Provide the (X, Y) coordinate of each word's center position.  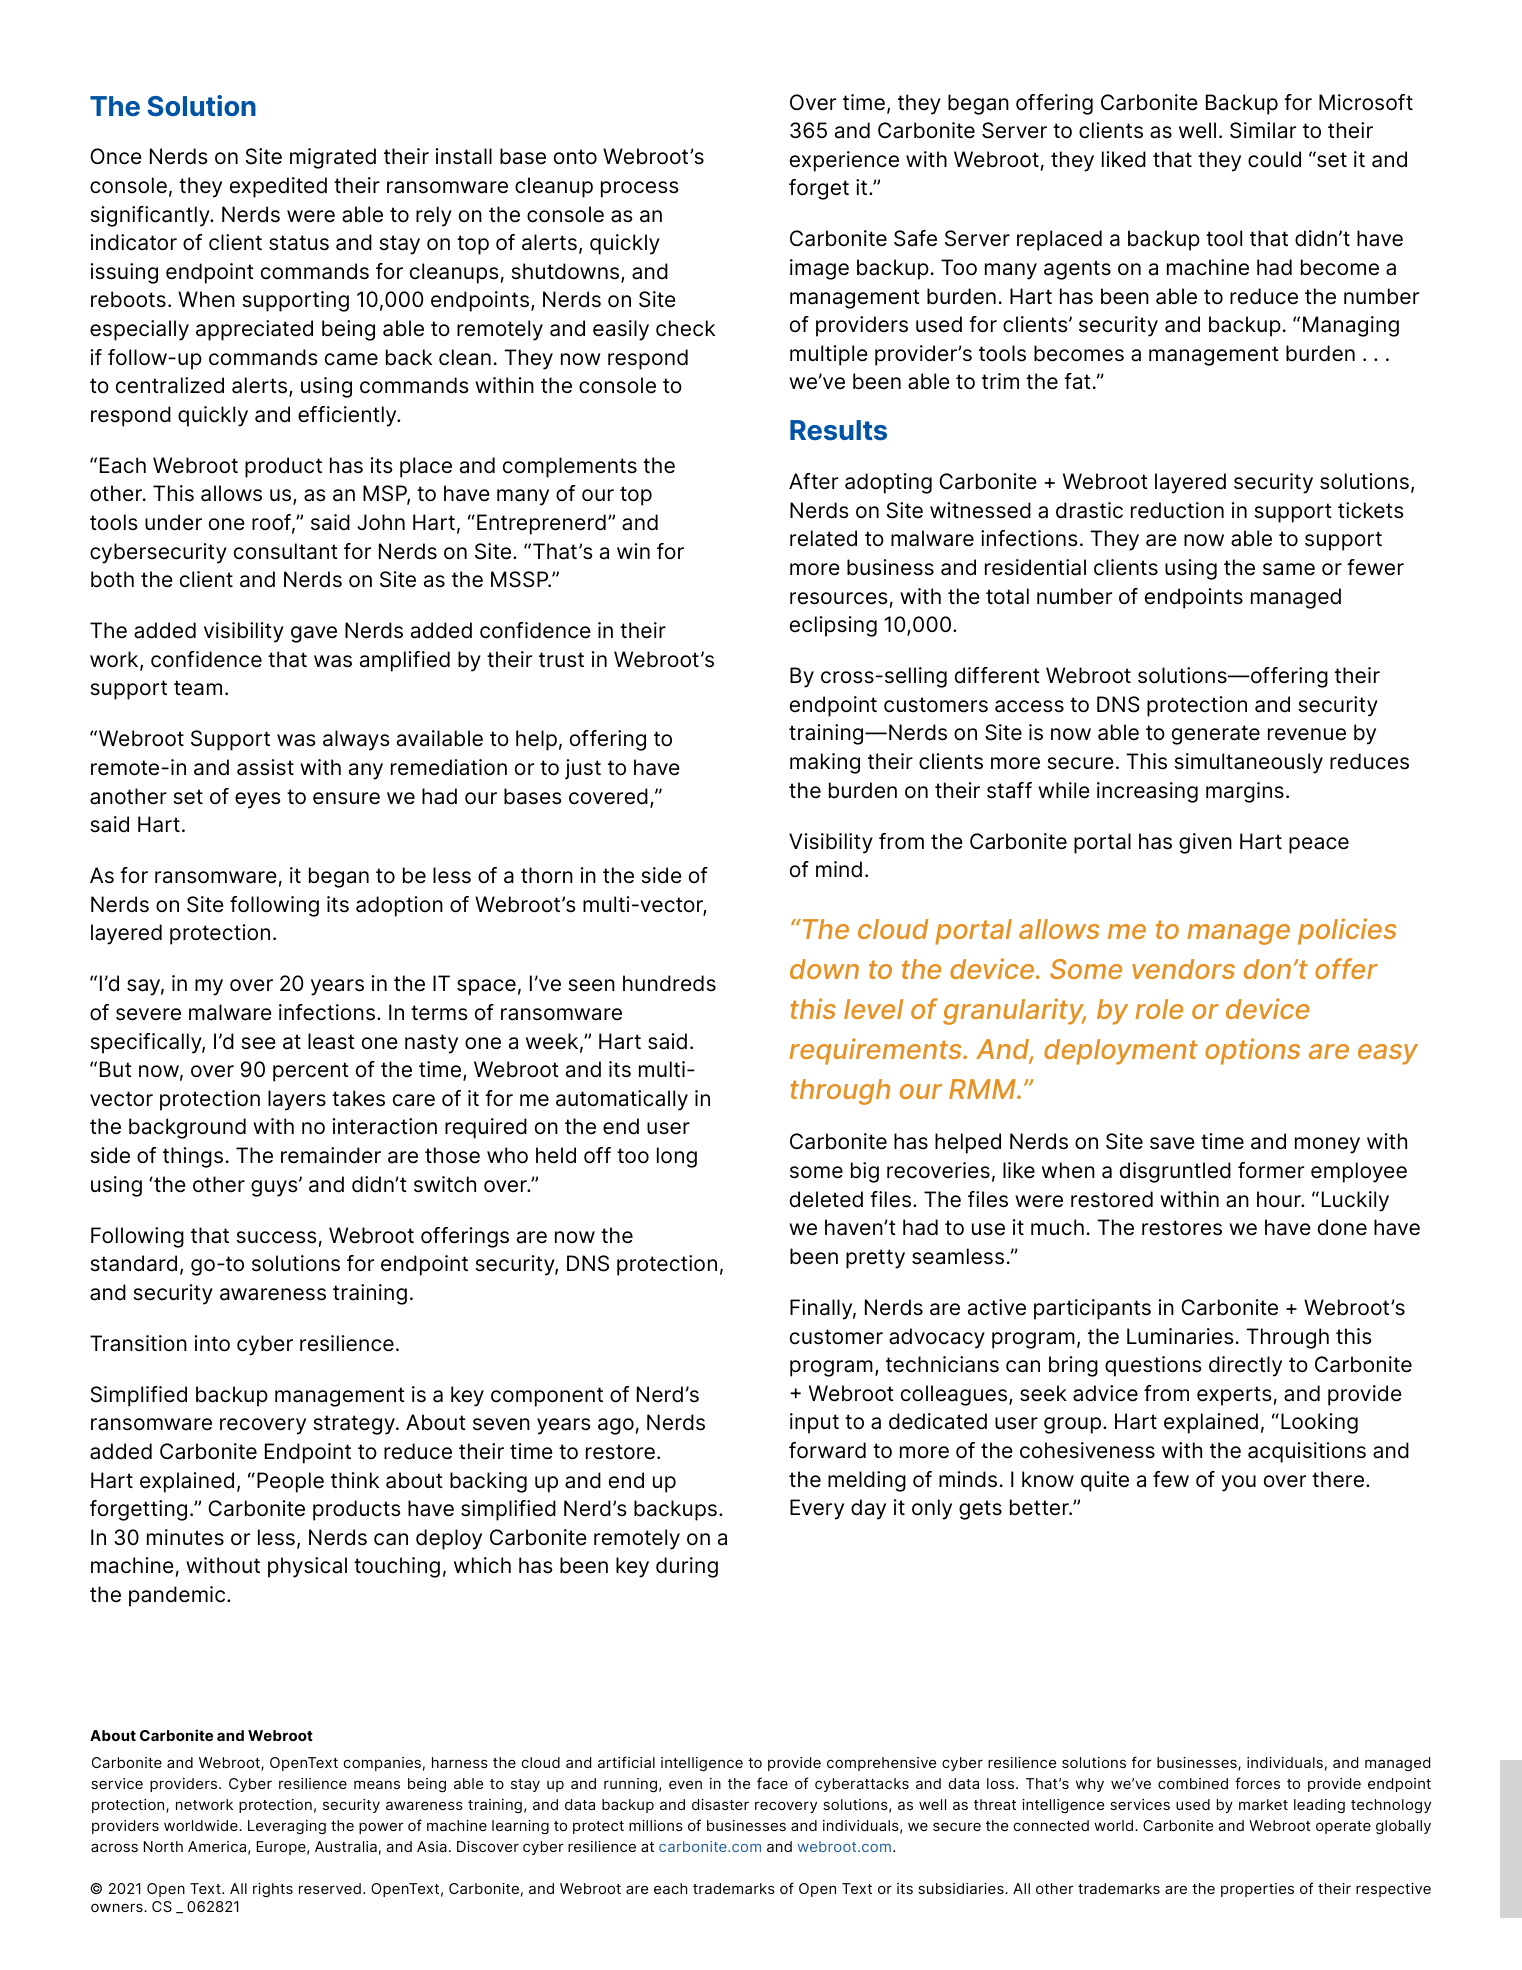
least (331, 1041)
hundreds (669, 983)
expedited (278, 187)
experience (844, 161)
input (814, 1423)
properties (1257, 1890)
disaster (720, 1804)
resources (838, 598)
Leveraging (287, 1827)
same (1289, 569)
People (290, 1482)
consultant (286, 551)
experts (1235, 1396)
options (1252, 1051)
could (1274, 159)
